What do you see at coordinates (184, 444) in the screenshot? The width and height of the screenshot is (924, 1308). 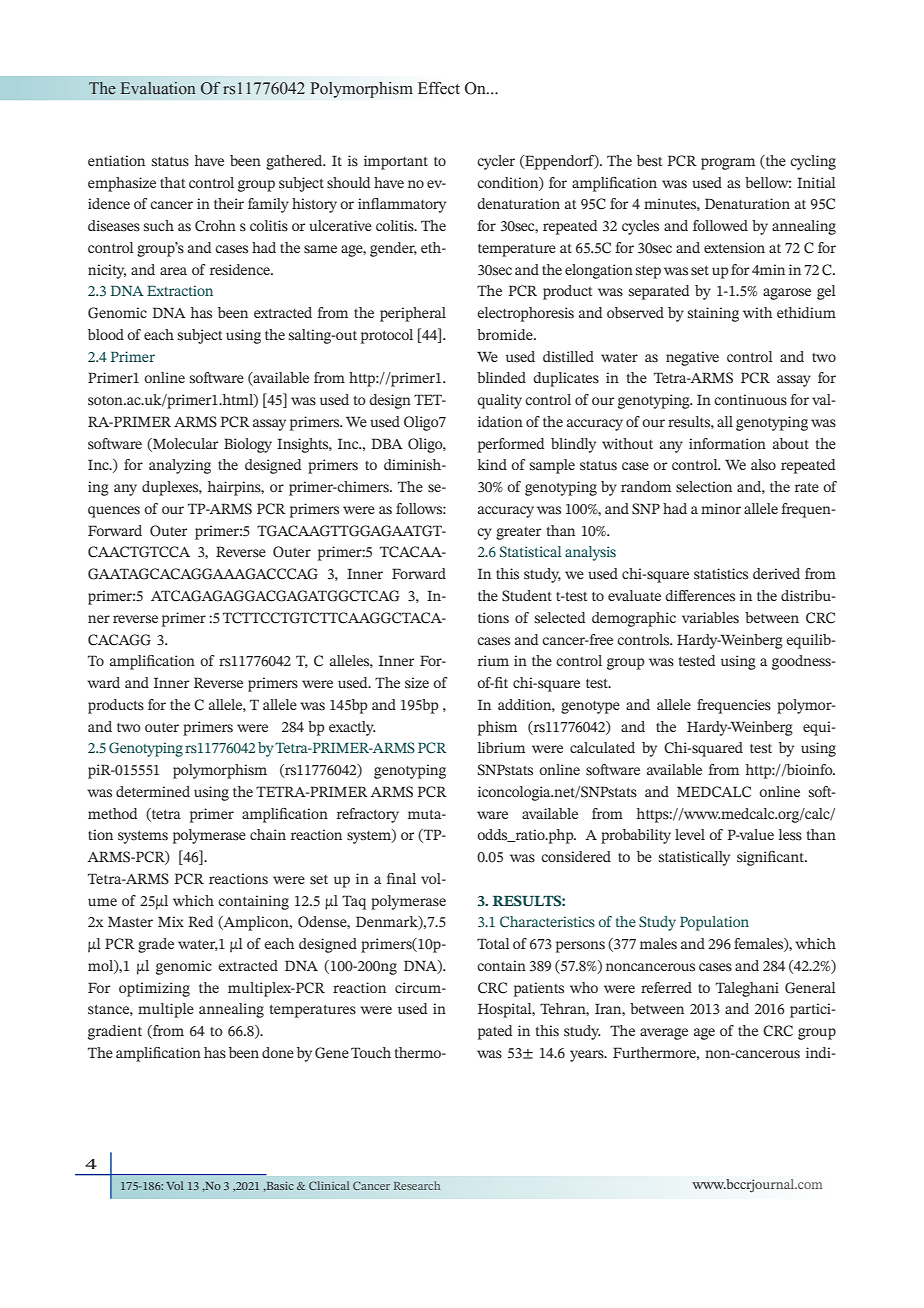 I see `Molecular` at bounding box center [184, 444].
